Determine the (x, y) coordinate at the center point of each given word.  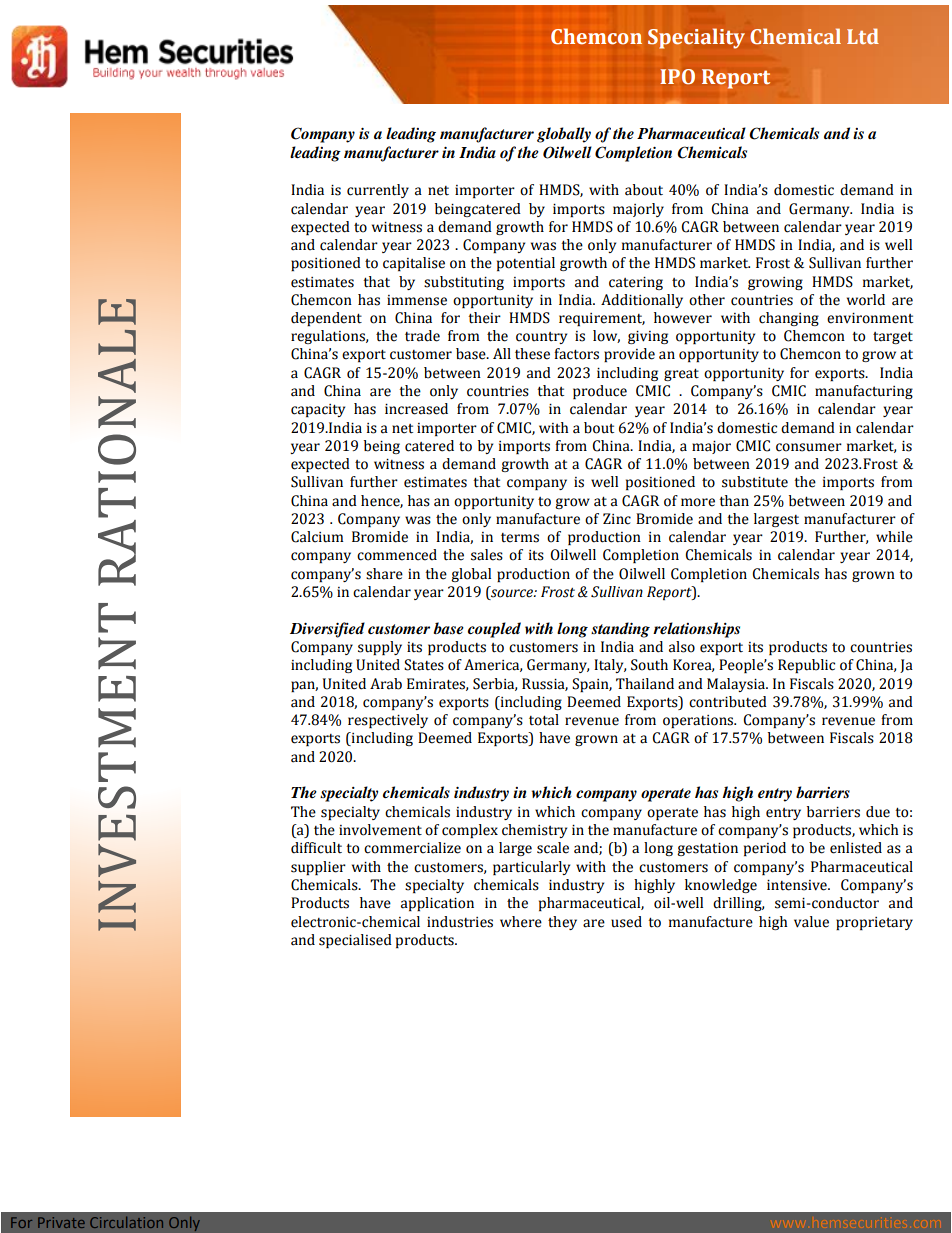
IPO (677, 76)
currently (378, 191)
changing (789, 319)
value (811, 922)
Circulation (126, 1222)
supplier (318, 868)
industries (460, 922)
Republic (806, 666)
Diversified (327, 630)
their (484, 318)
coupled (494, 630)
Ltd (863, 36)
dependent (326, 319)
